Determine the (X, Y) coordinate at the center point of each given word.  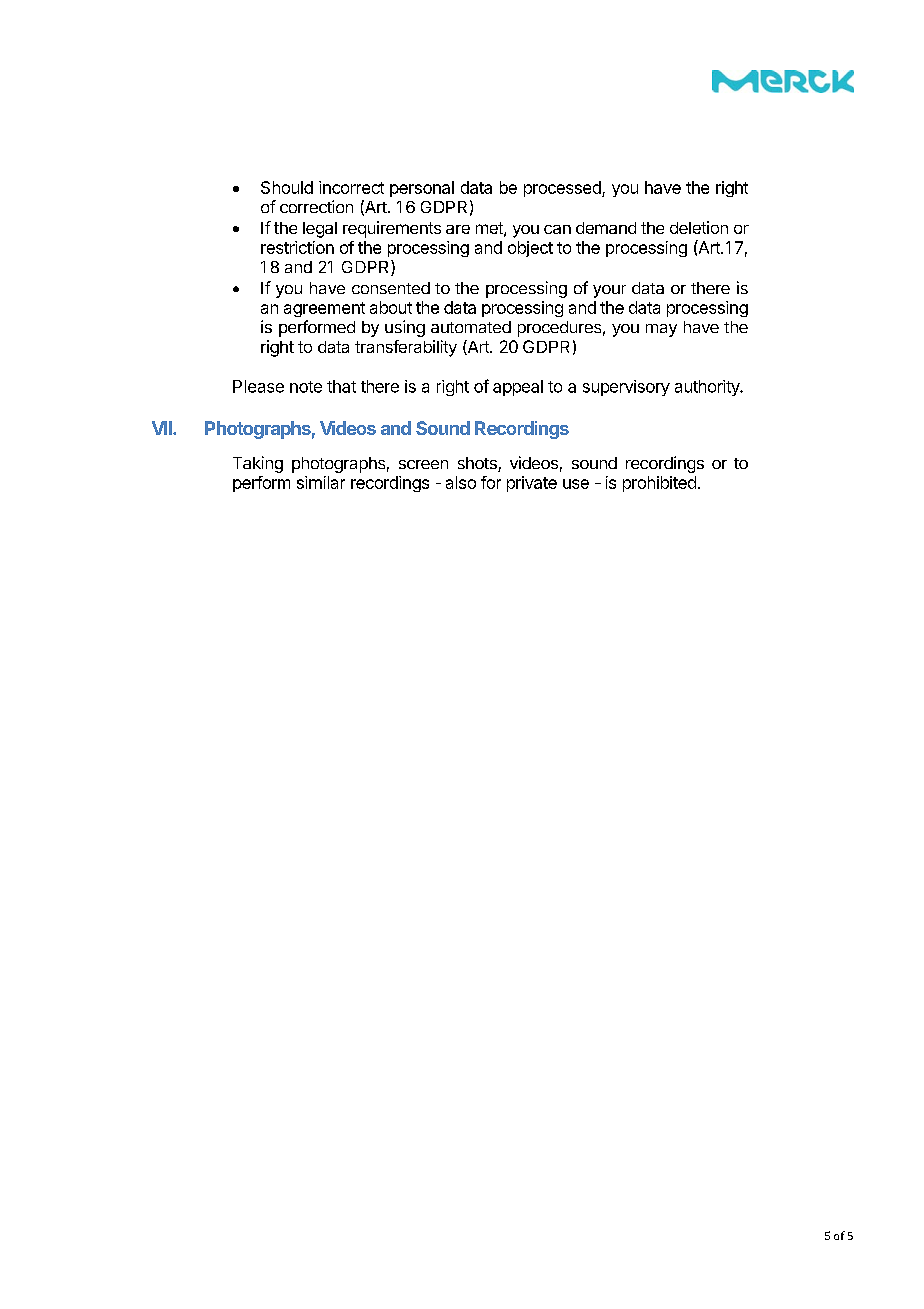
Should (287, 187)
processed (563, 189)
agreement (324, 309)
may (661, 330)
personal (422, 189)
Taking (258, 464)
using (405, 328)
